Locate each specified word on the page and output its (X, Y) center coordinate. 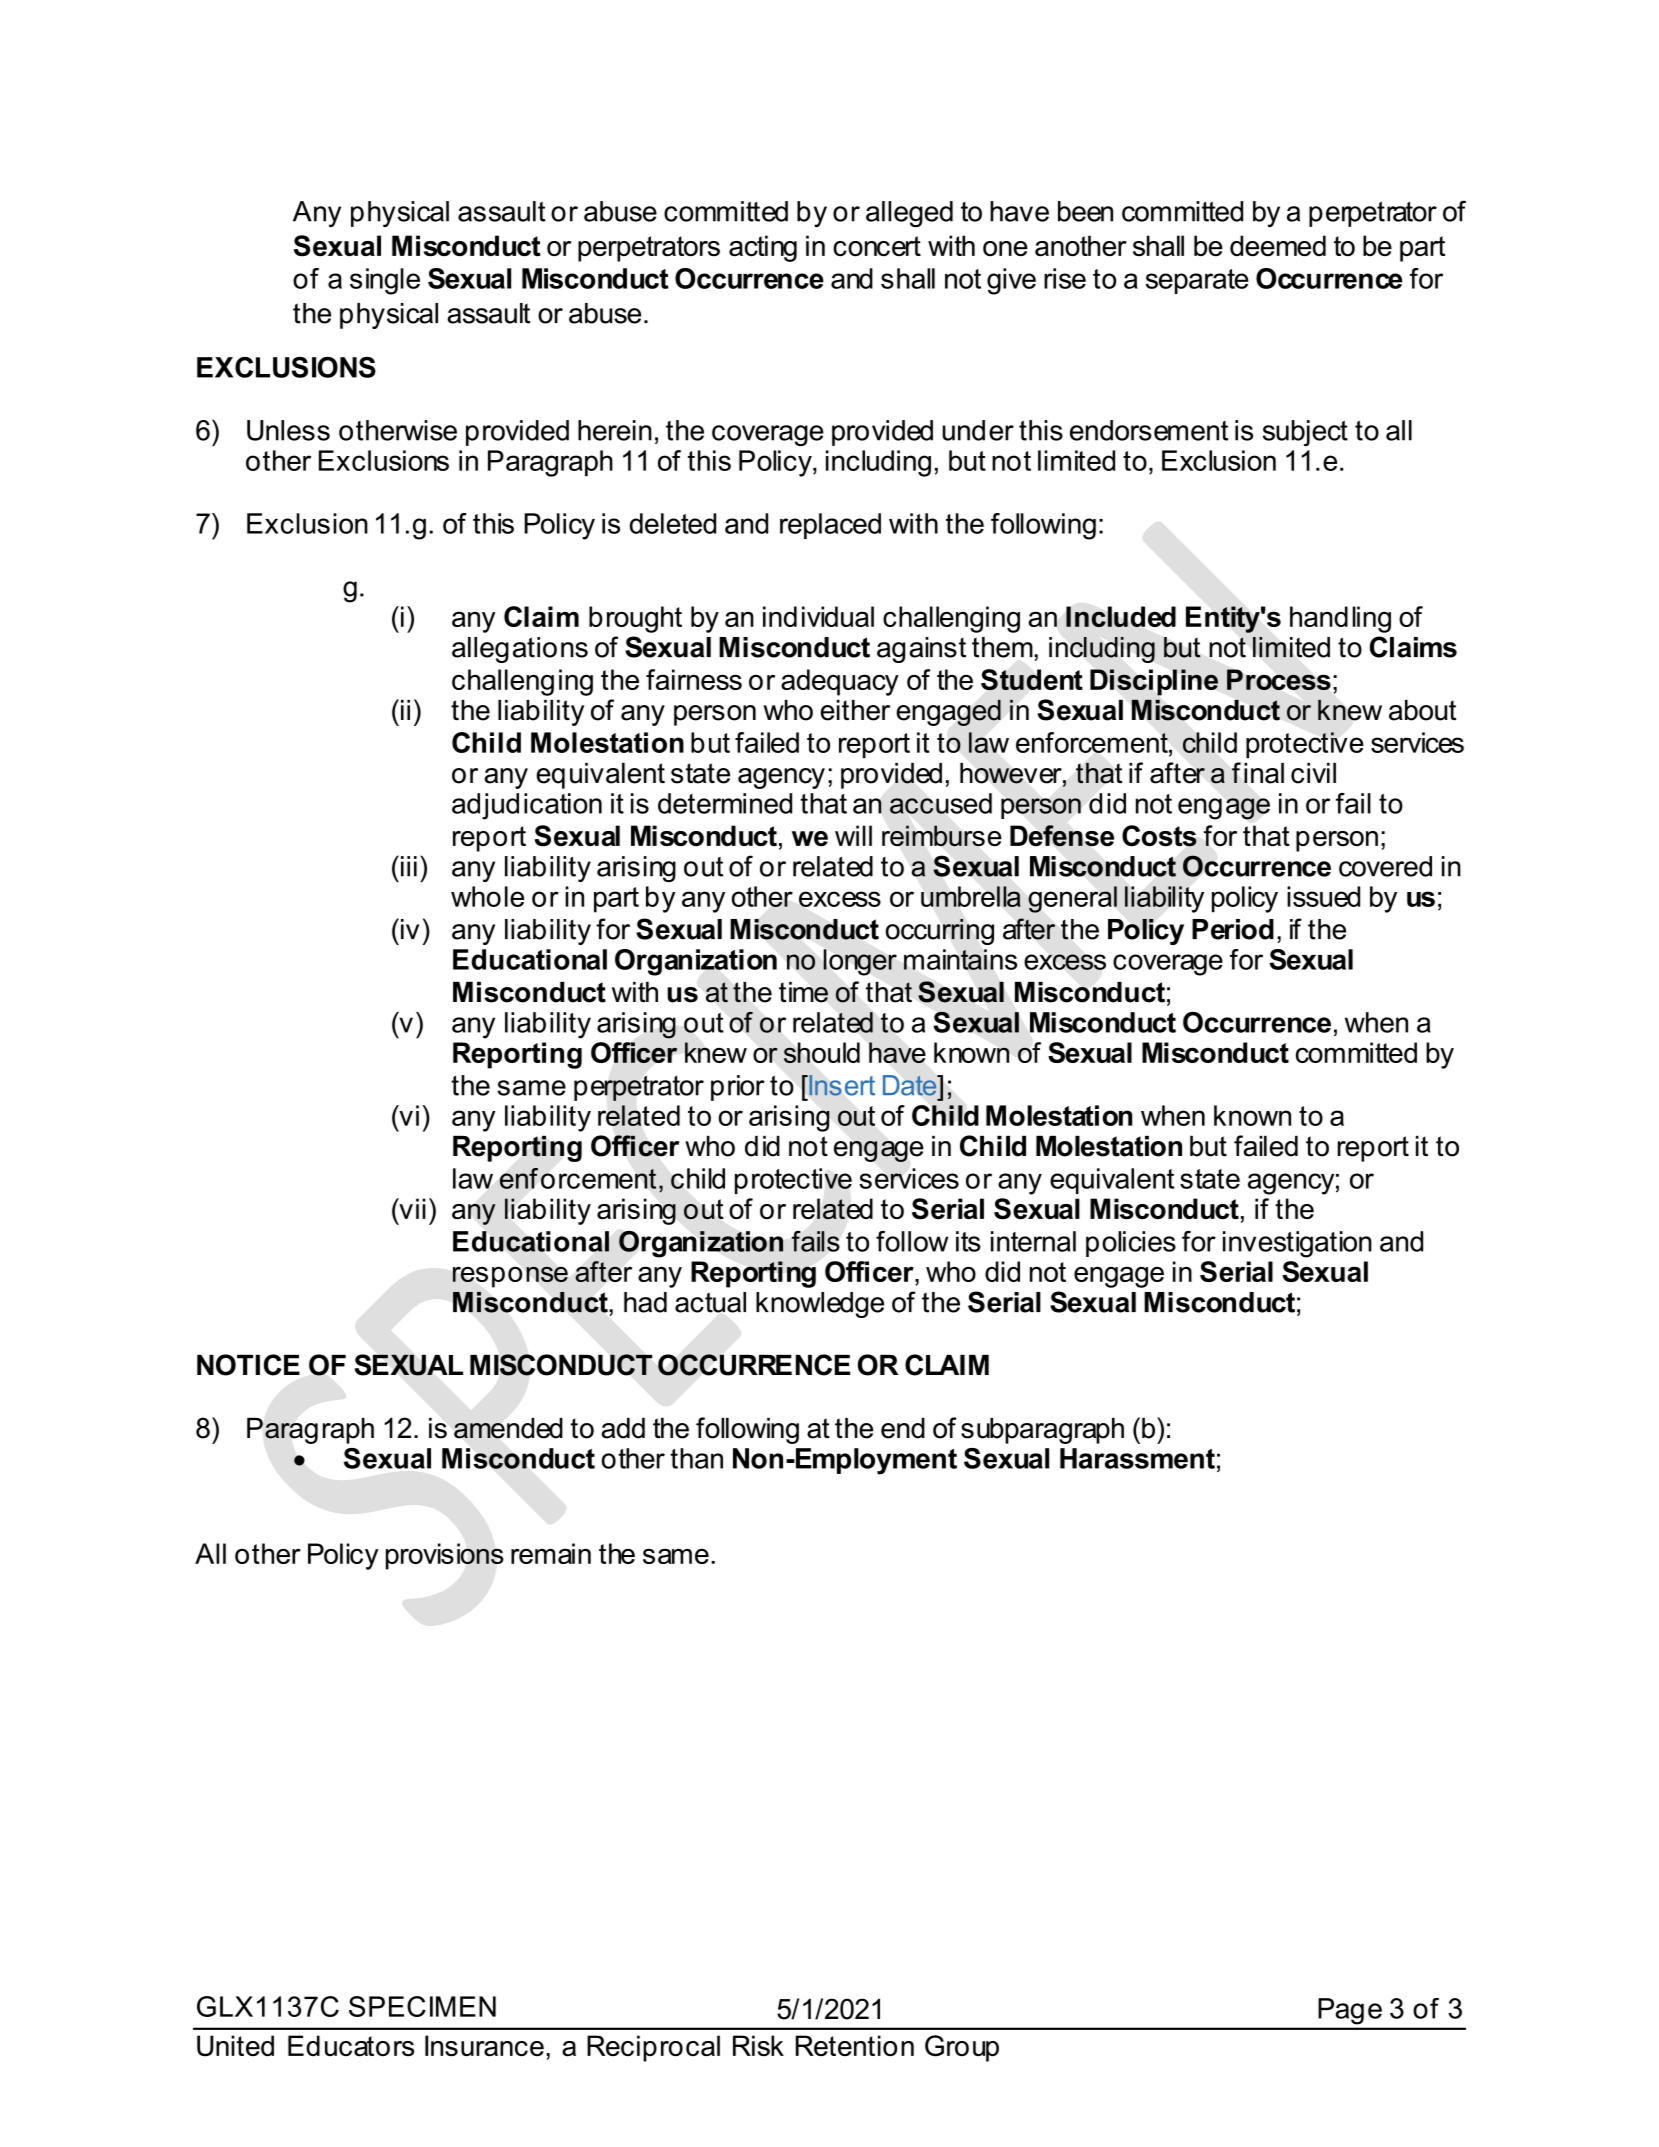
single (385, 281)
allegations (520, 650)
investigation (1297, 1244)
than (696, 1458)
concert (877, 246)
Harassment (1137, 1458)
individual (818, 616)
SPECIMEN (422, 2006)
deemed (1278, 245)
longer (860, 962)
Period (1233, 929)
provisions (445, 1556)
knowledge (820, 1305)
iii (407, 866)
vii (411, 1208)
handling (1340, 619)
